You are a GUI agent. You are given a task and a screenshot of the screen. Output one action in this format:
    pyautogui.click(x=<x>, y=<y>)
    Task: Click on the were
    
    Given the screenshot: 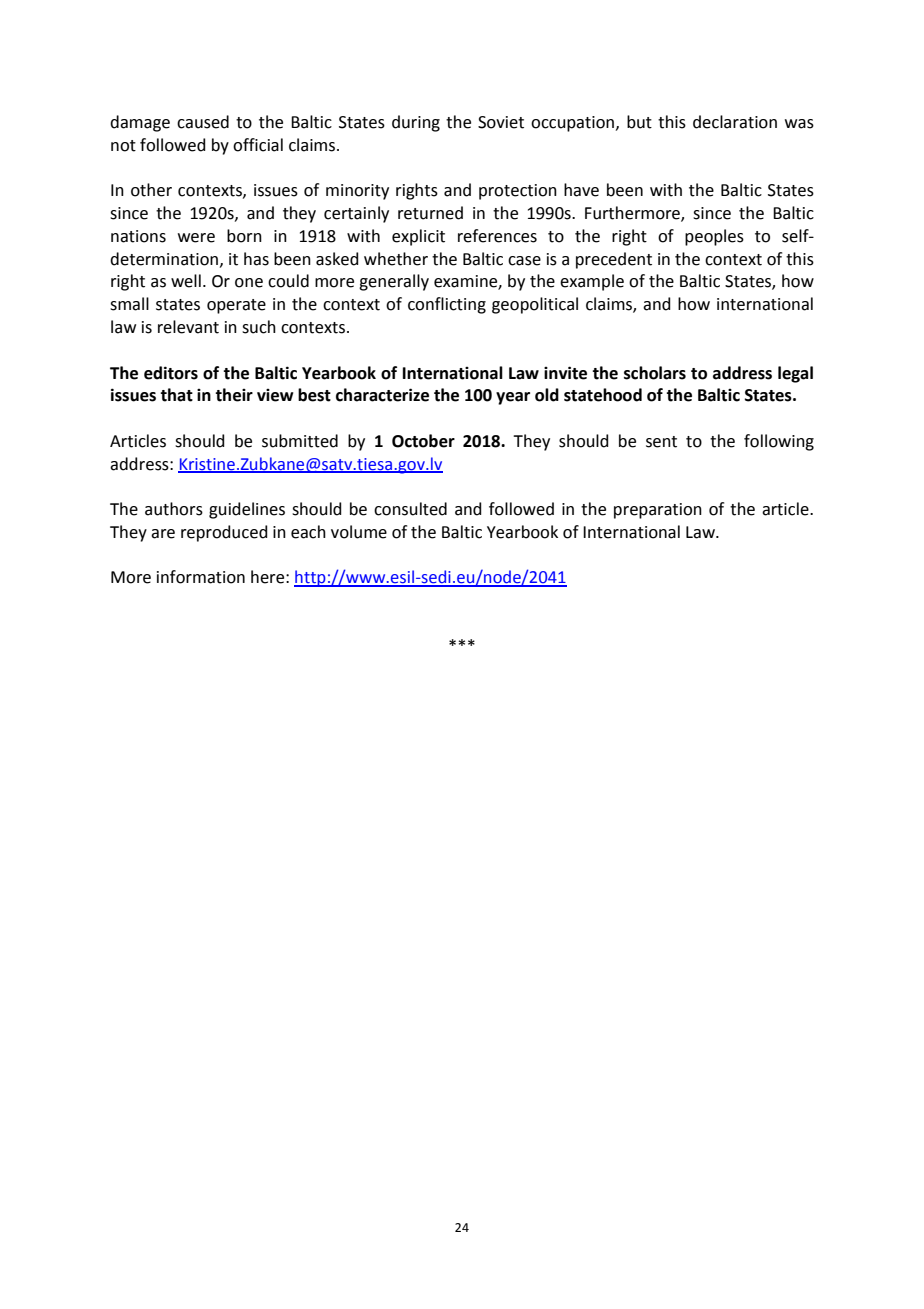 What is the action you would take?
    pyautogui.click(x=196, y=238)
